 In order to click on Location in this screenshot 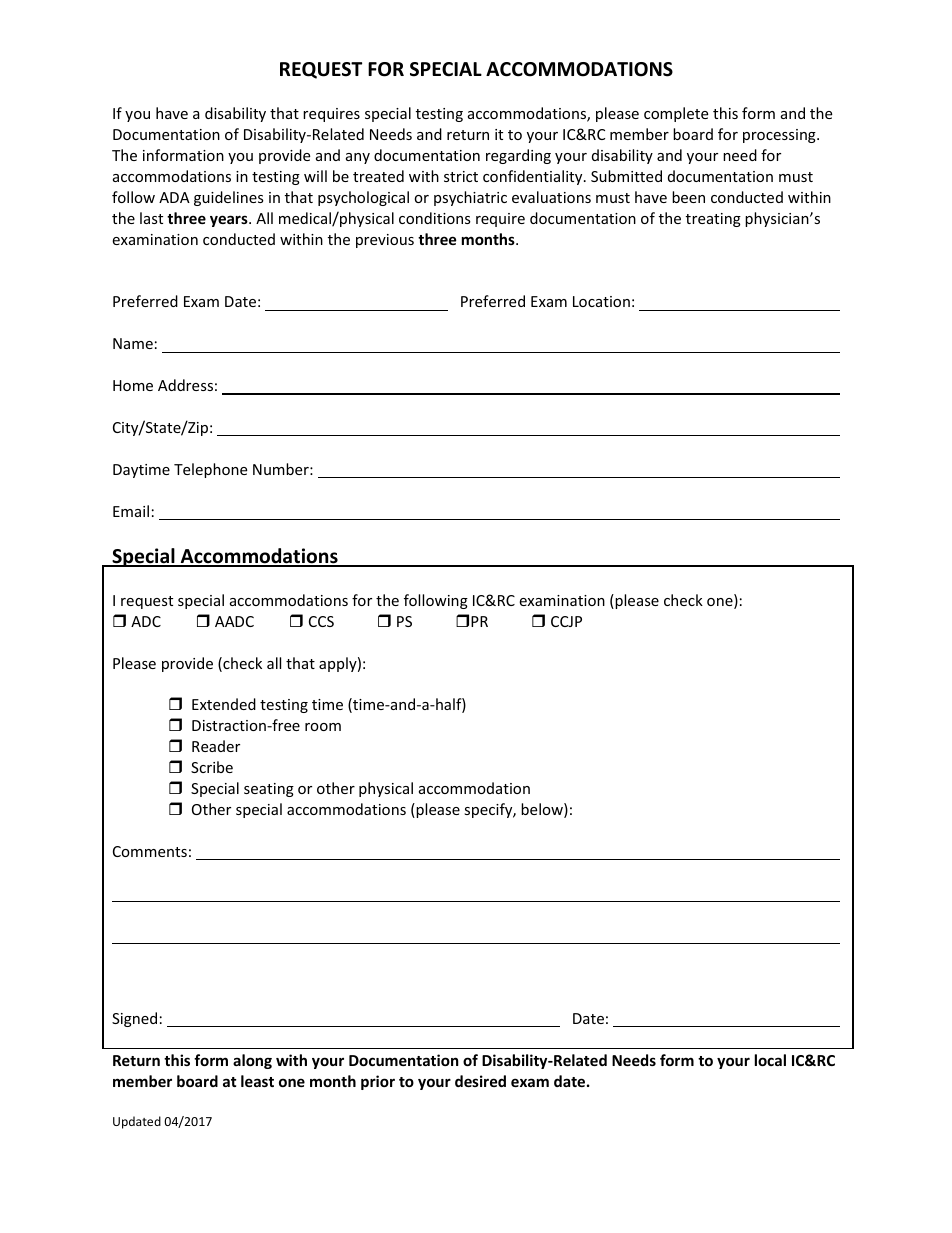, I will do `click(601, 301)`.
